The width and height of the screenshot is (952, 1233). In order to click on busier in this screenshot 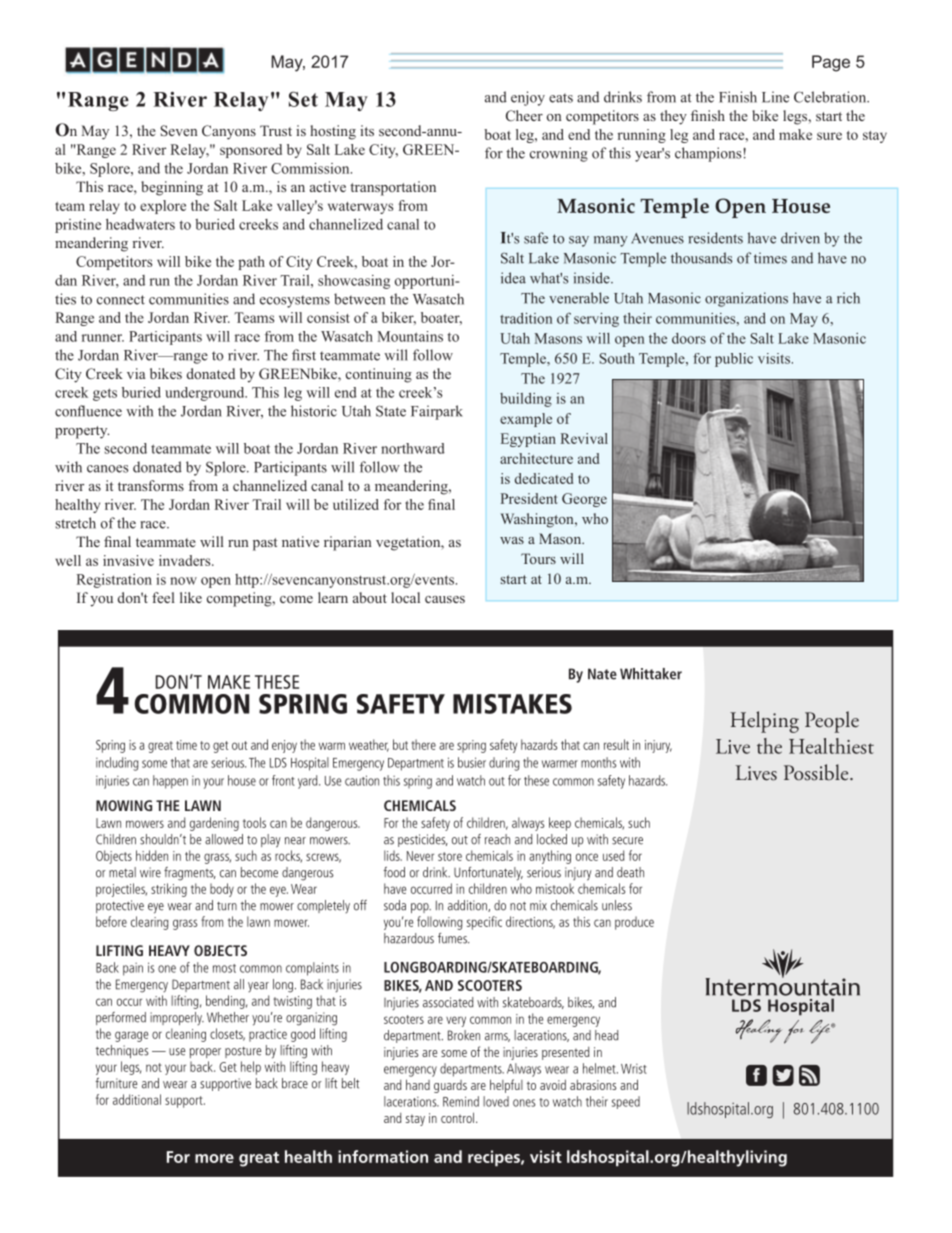, I will do `click(472, 762)`.
